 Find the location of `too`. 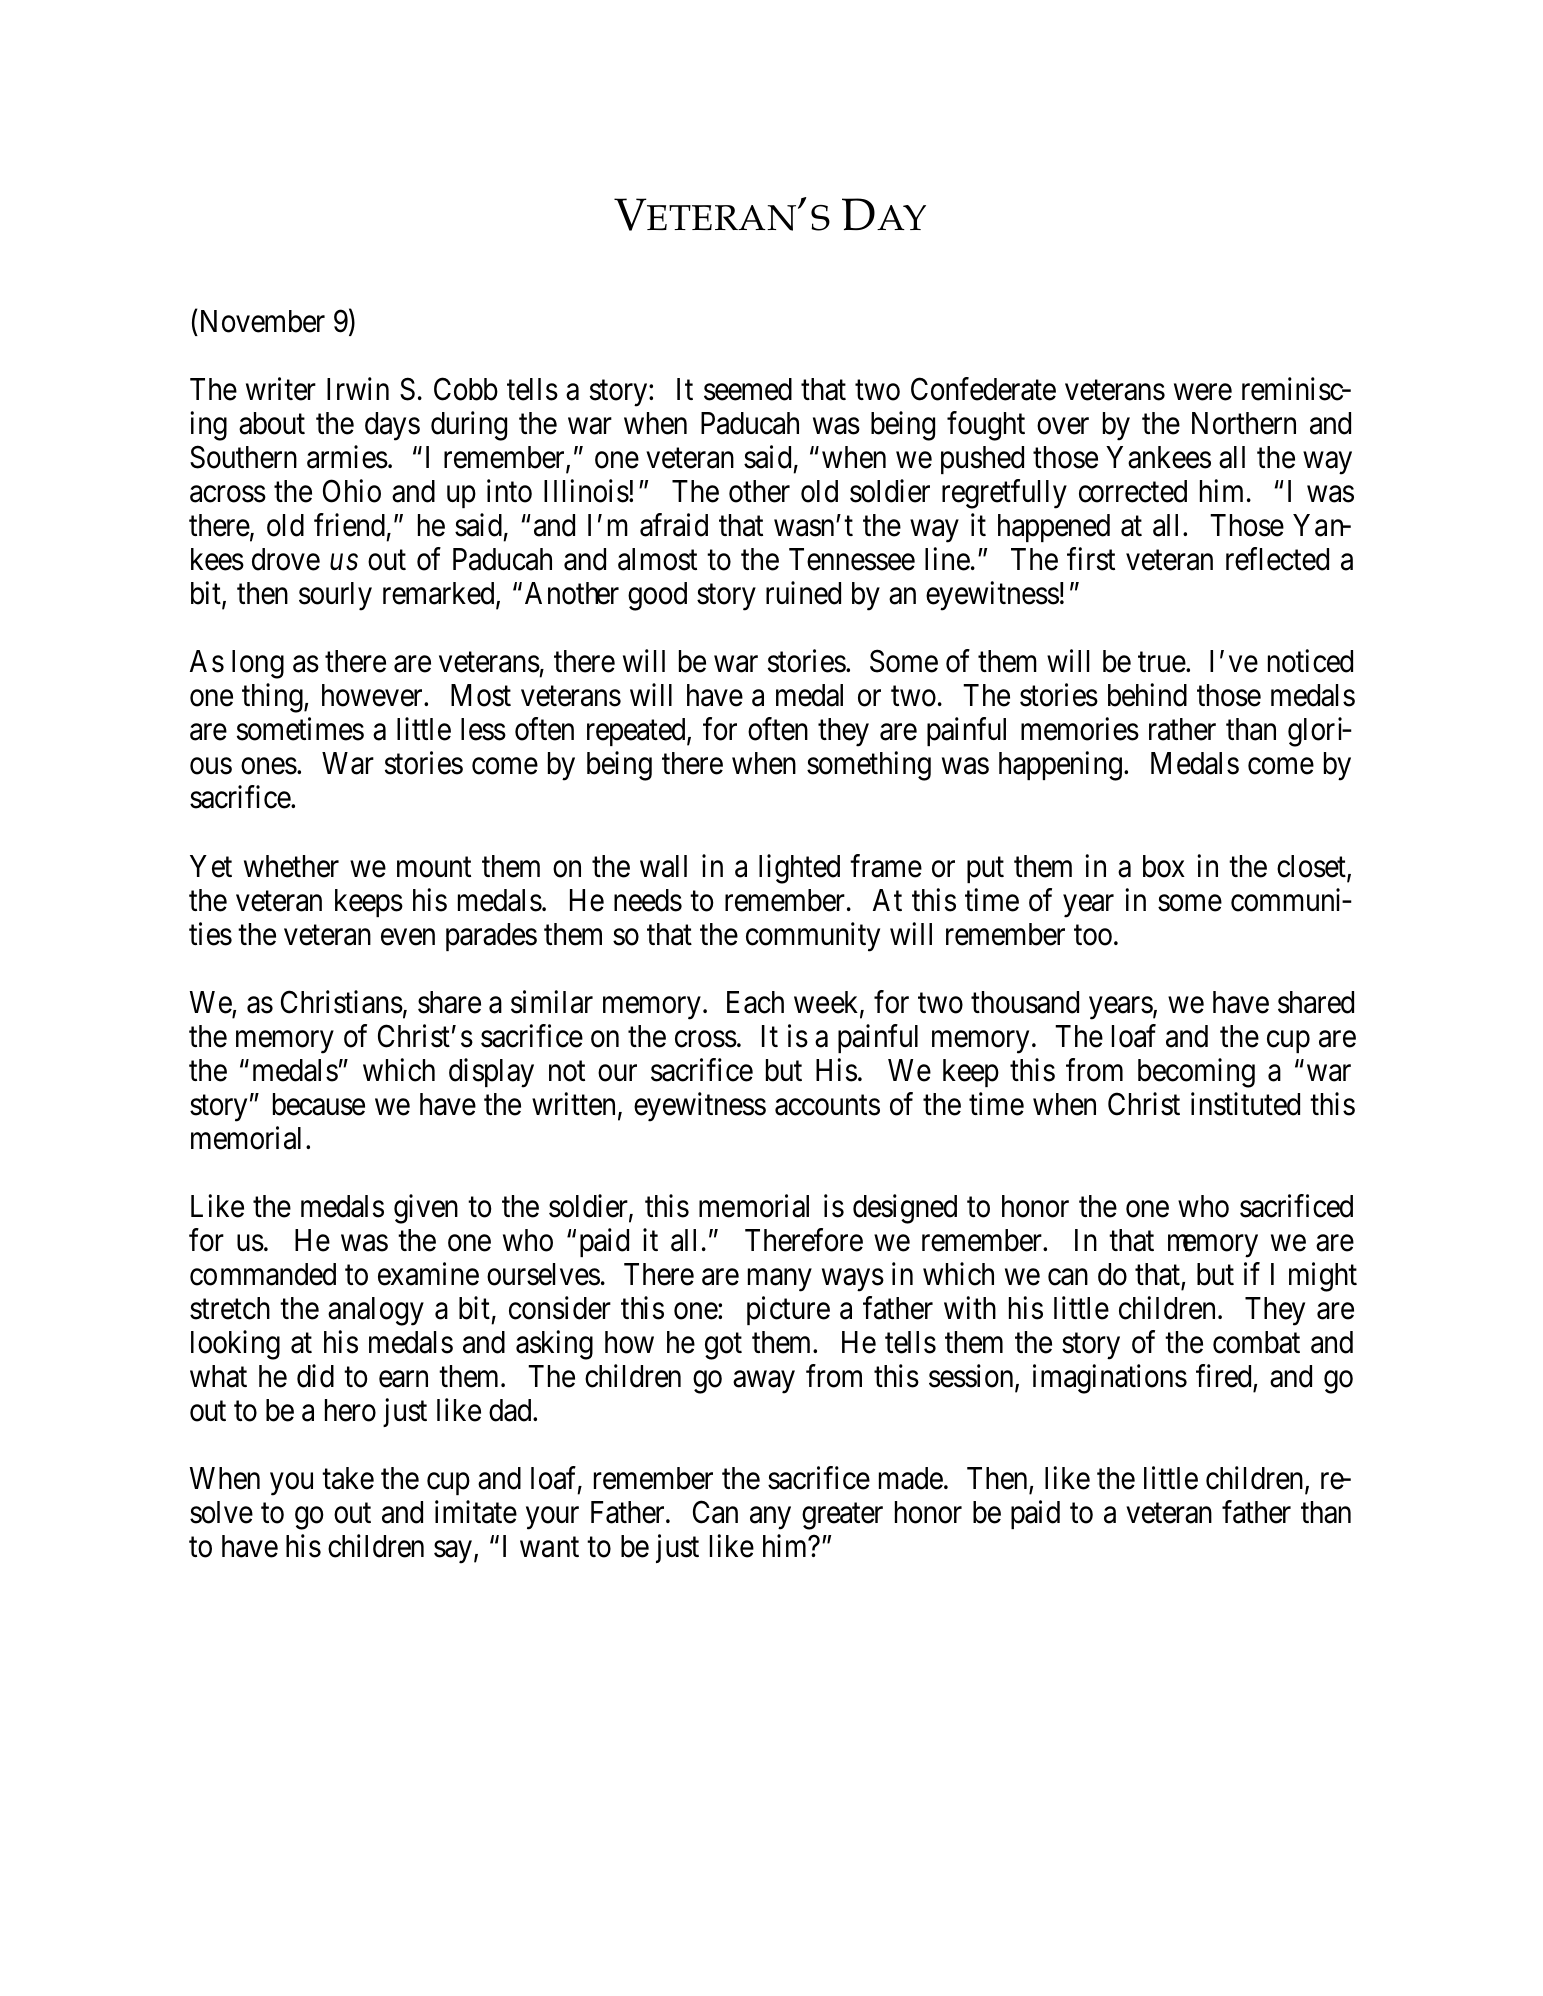

too is located at coordinates (1093, 935).
